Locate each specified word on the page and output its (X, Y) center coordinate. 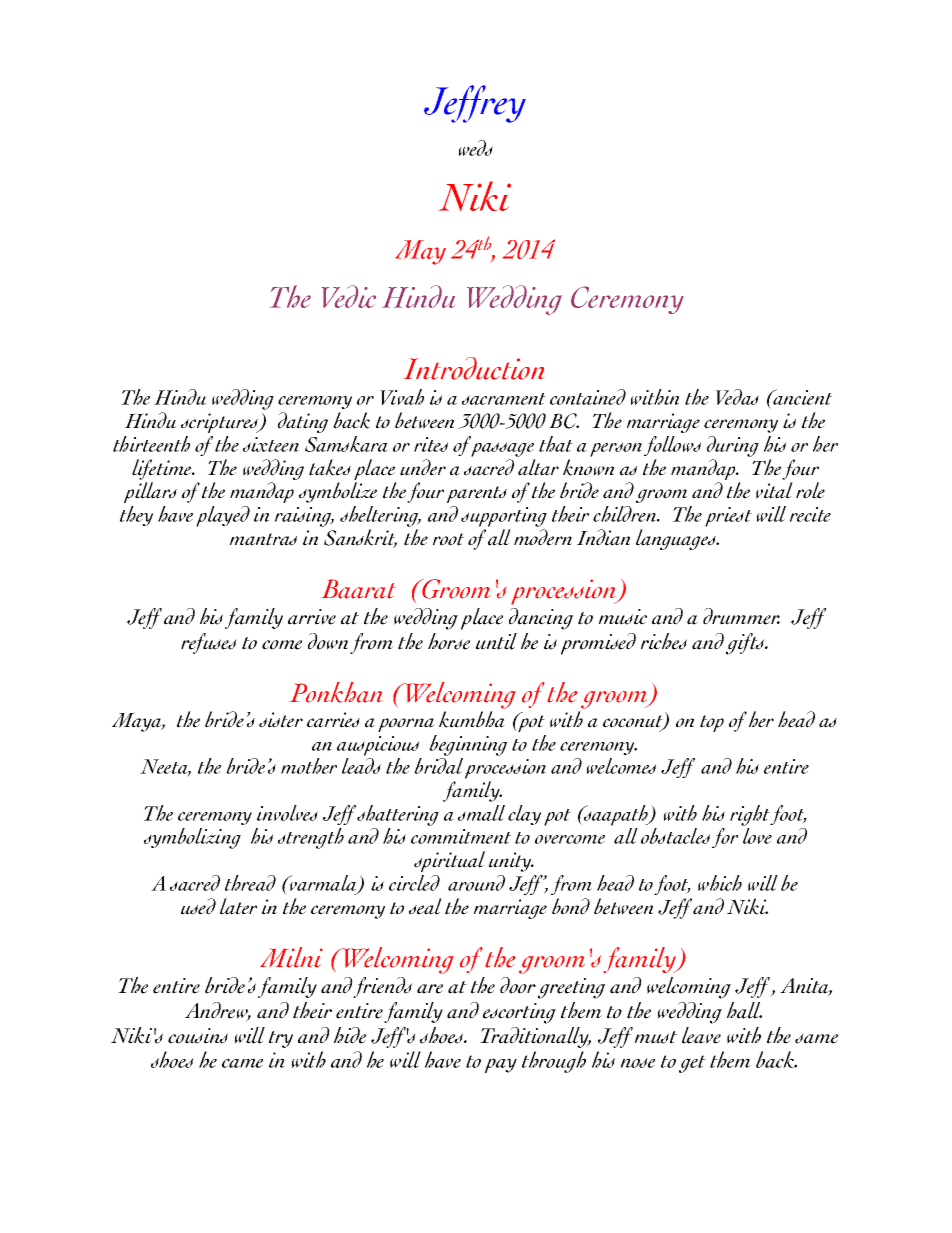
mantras (263, 539)
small (481, 813)
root (448, 539)
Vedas (737, 397)
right (751, 815)
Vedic (349, 296)
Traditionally (535, 1037)
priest (728, 517)
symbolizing (192, 838)
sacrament (504, 399)
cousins (198, 1036)
